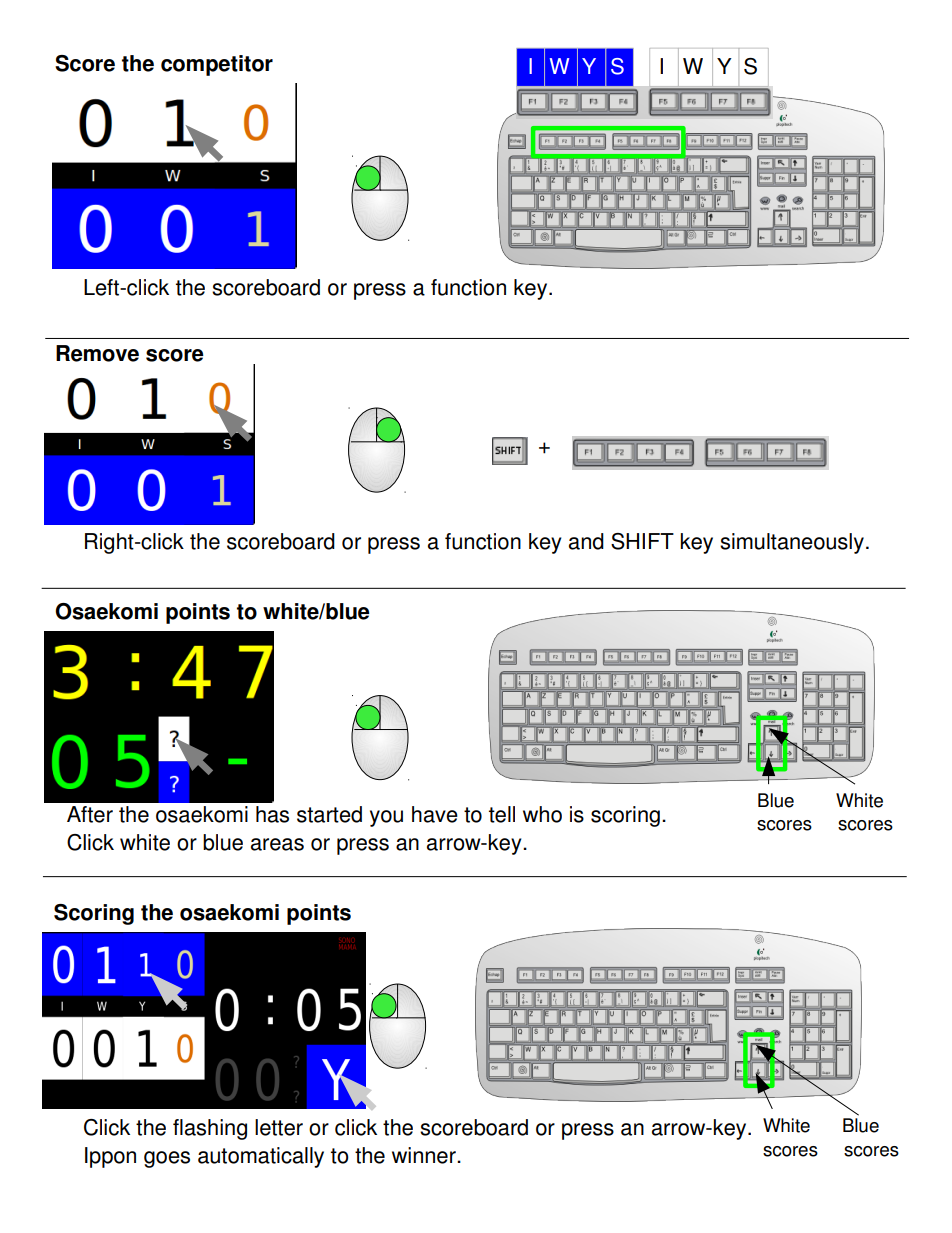 Image resolution: width=952 pixels, height=1233 pixels. What do you see at coordinates (642, 541) in the image?
I see `SHIFT` at bounding box center [642, 541].
